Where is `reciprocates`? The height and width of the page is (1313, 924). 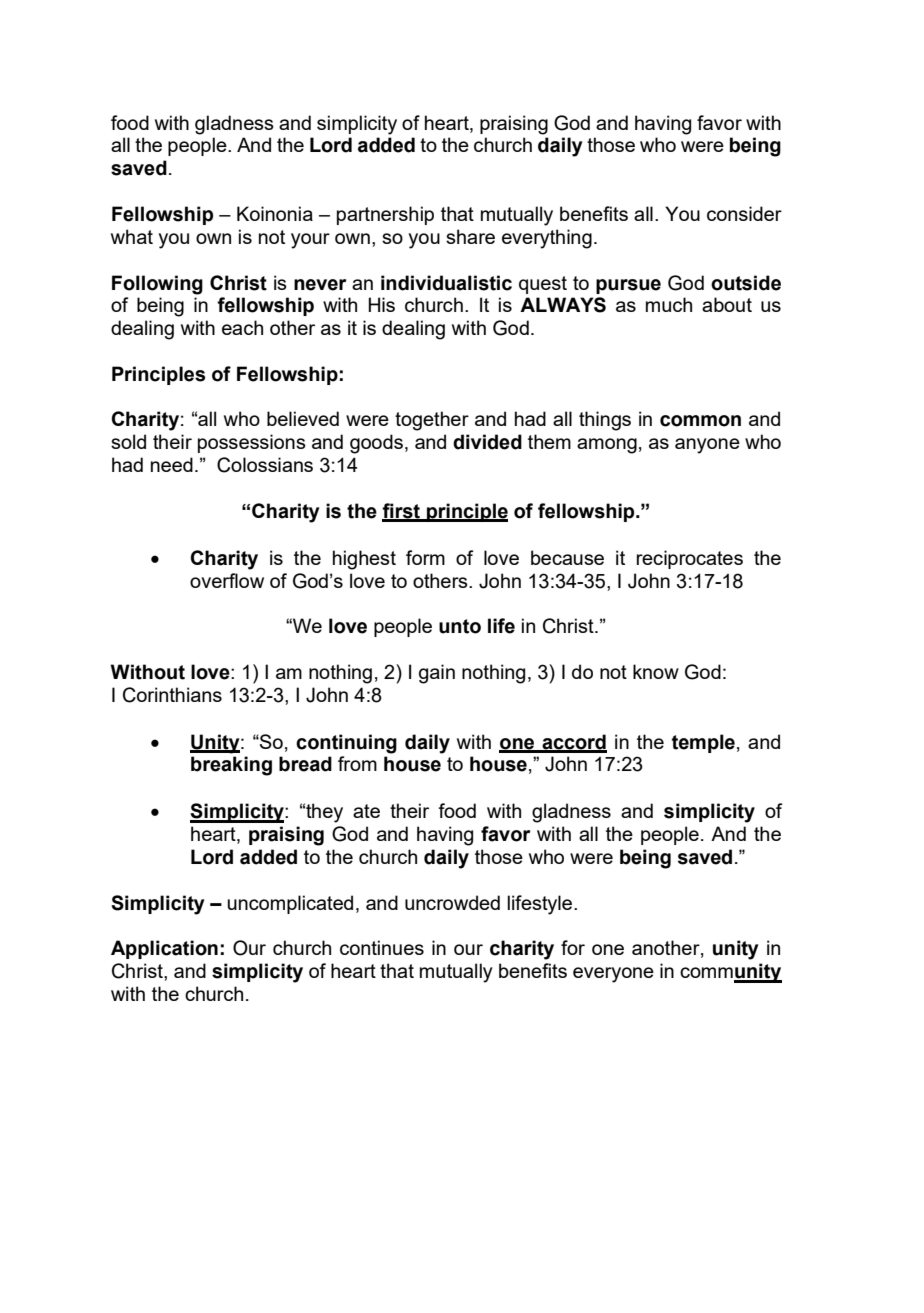 reciprocates is located at coordinates (690, 559).
